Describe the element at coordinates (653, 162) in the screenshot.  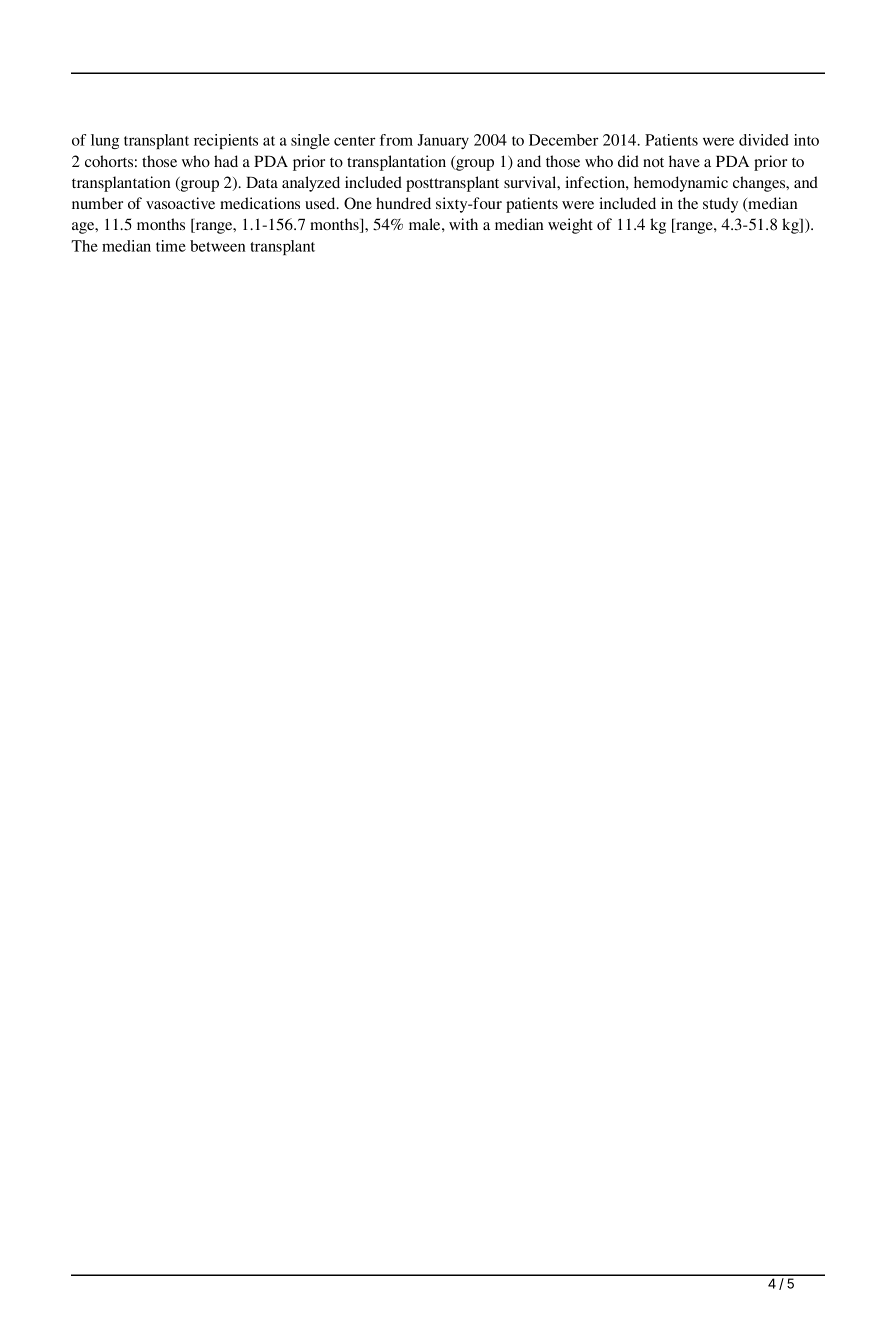
I see `not` at that location.
